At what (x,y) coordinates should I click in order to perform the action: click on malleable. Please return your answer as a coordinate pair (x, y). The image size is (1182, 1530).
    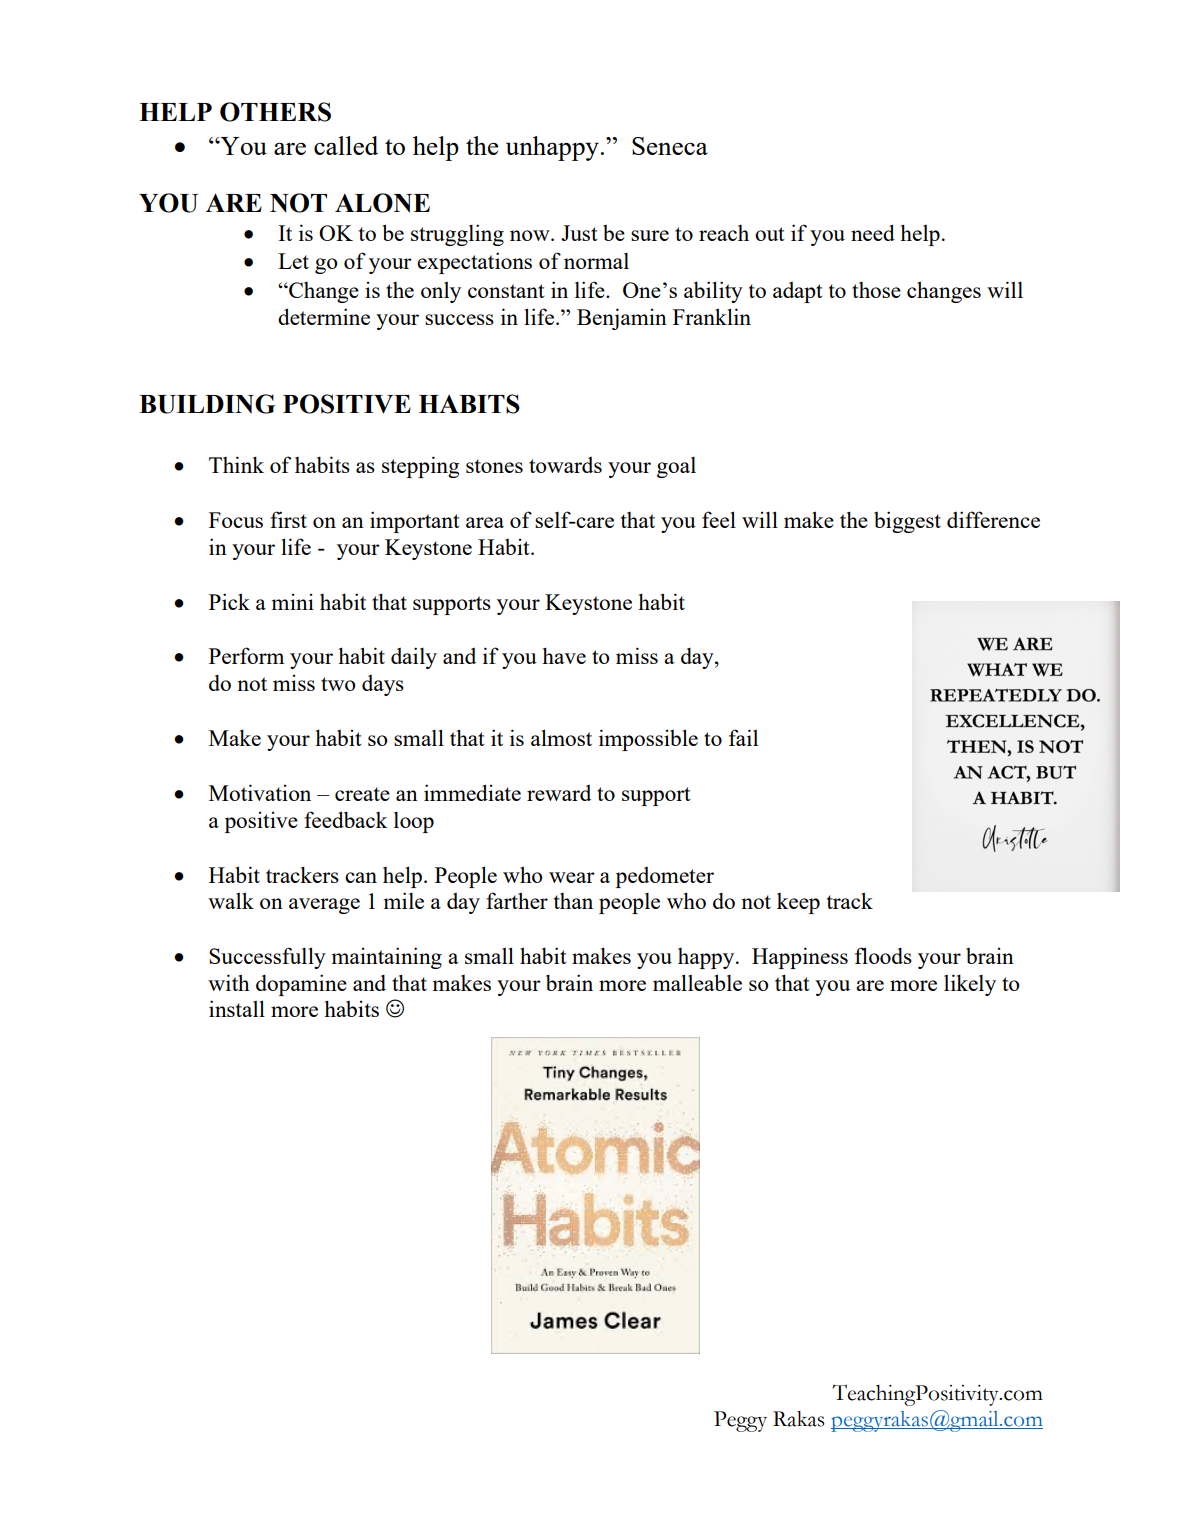
    Looking at the image, I should click on (697, 982).
